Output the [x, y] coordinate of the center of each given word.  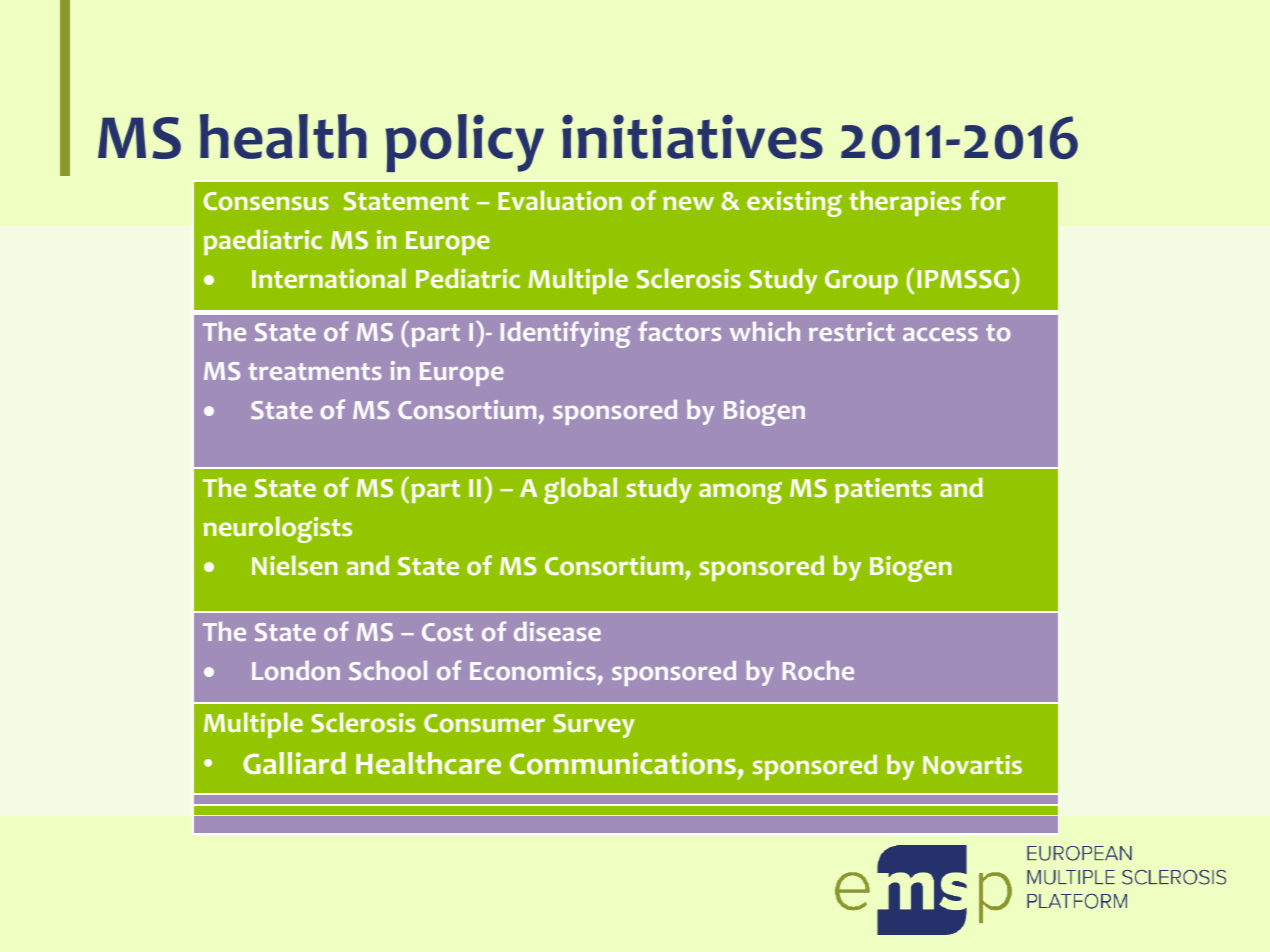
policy [464, 143]
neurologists [277, 529]
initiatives [692, 136]
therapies [905, 203]
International [329, 278]
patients [883, 490]
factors [679, 331]
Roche [818, 670]
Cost [447, 632]
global [580, 490]
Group [861, 282]
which [765, 331]
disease [557, 631]
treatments [315, 371]
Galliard [294, 763]
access [940, 334]
